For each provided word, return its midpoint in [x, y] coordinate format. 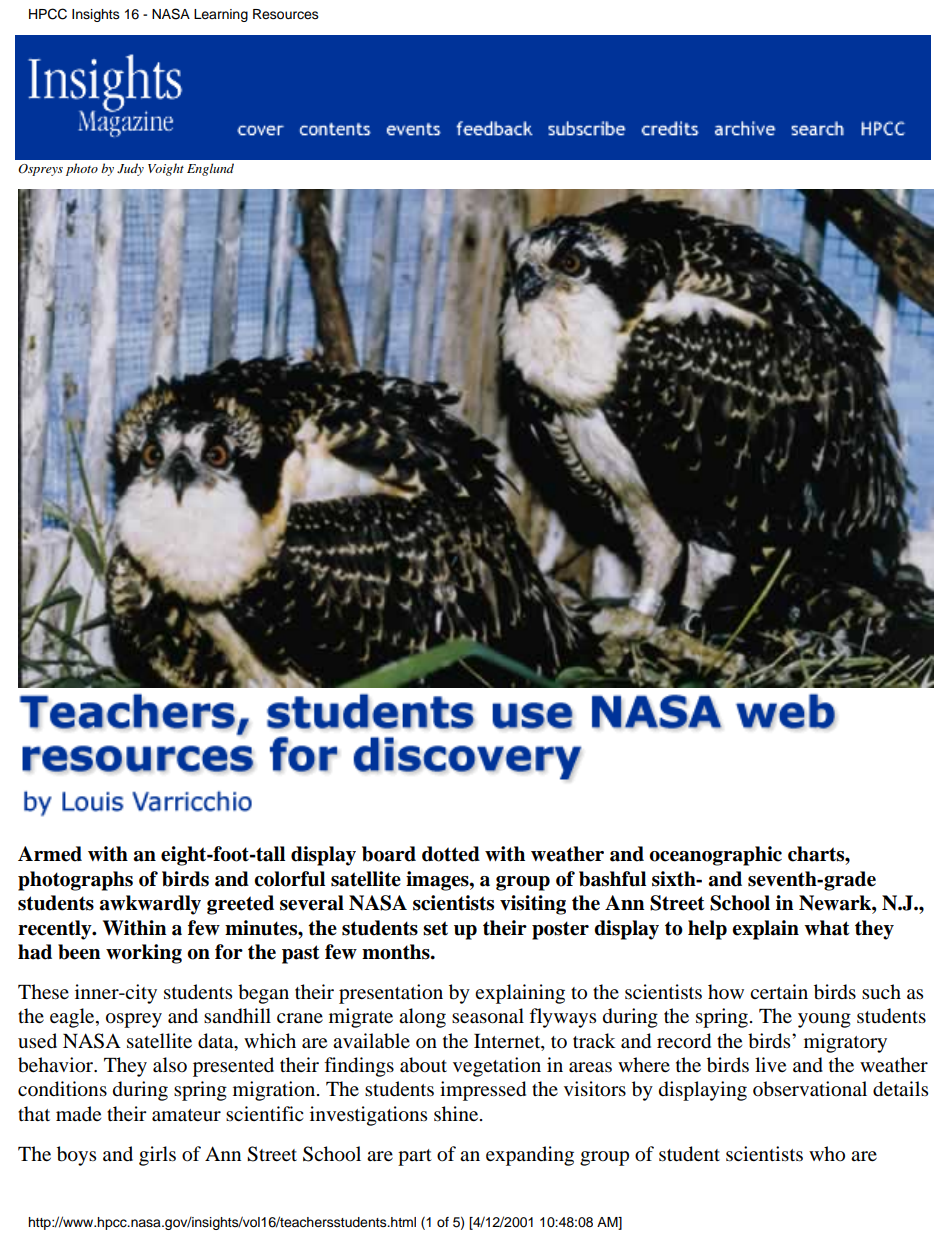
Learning [221, 15]
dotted [451, 854]
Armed [50, 854]
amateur [186, 1115]
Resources [286, 14]
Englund [210, 169]
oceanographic [715, 856]
